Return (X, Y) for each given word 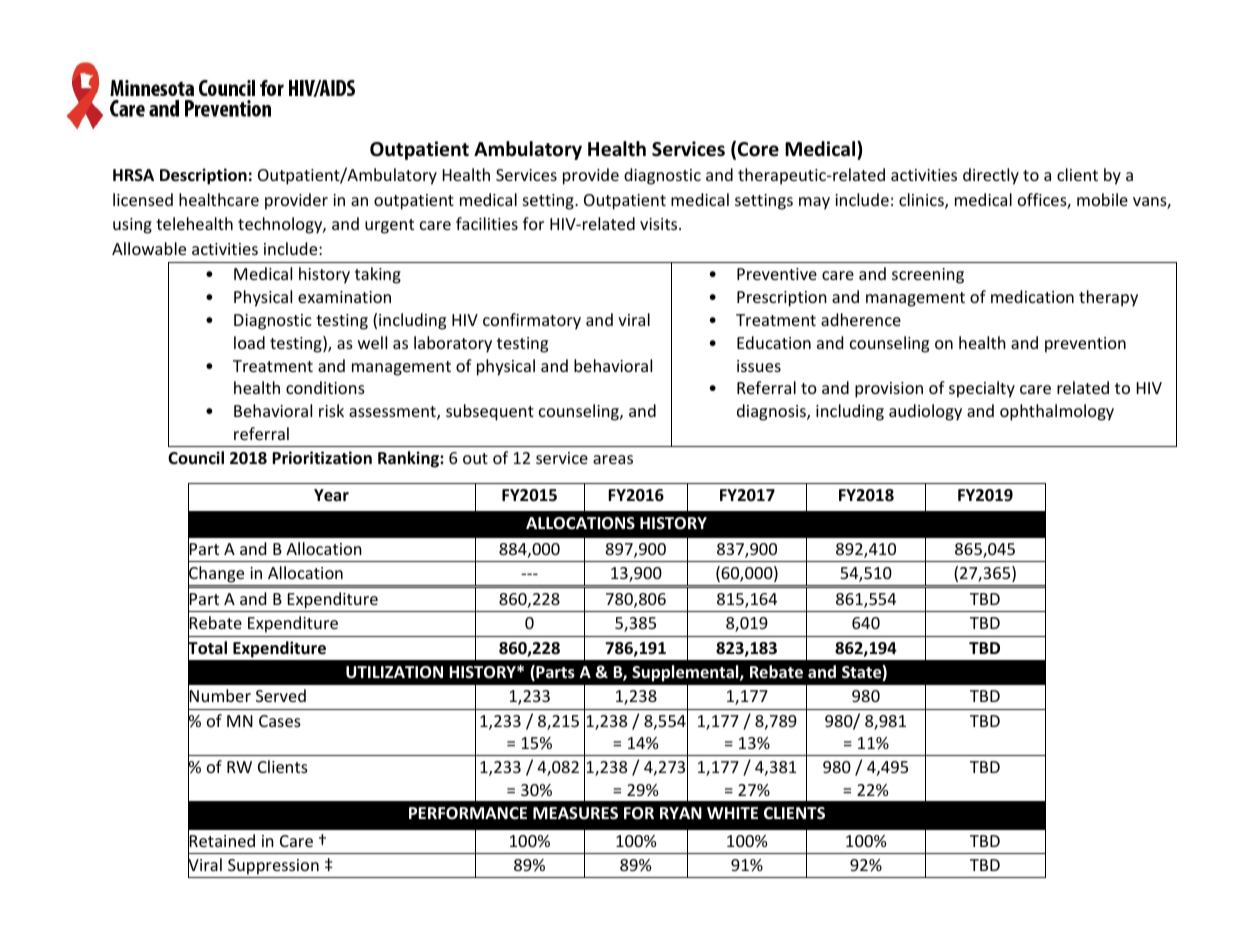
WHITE (732, 813)
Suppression (273, 867)
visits (660, 224)
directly (991, 176)
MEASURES (575, 813)
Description (203, 176)
